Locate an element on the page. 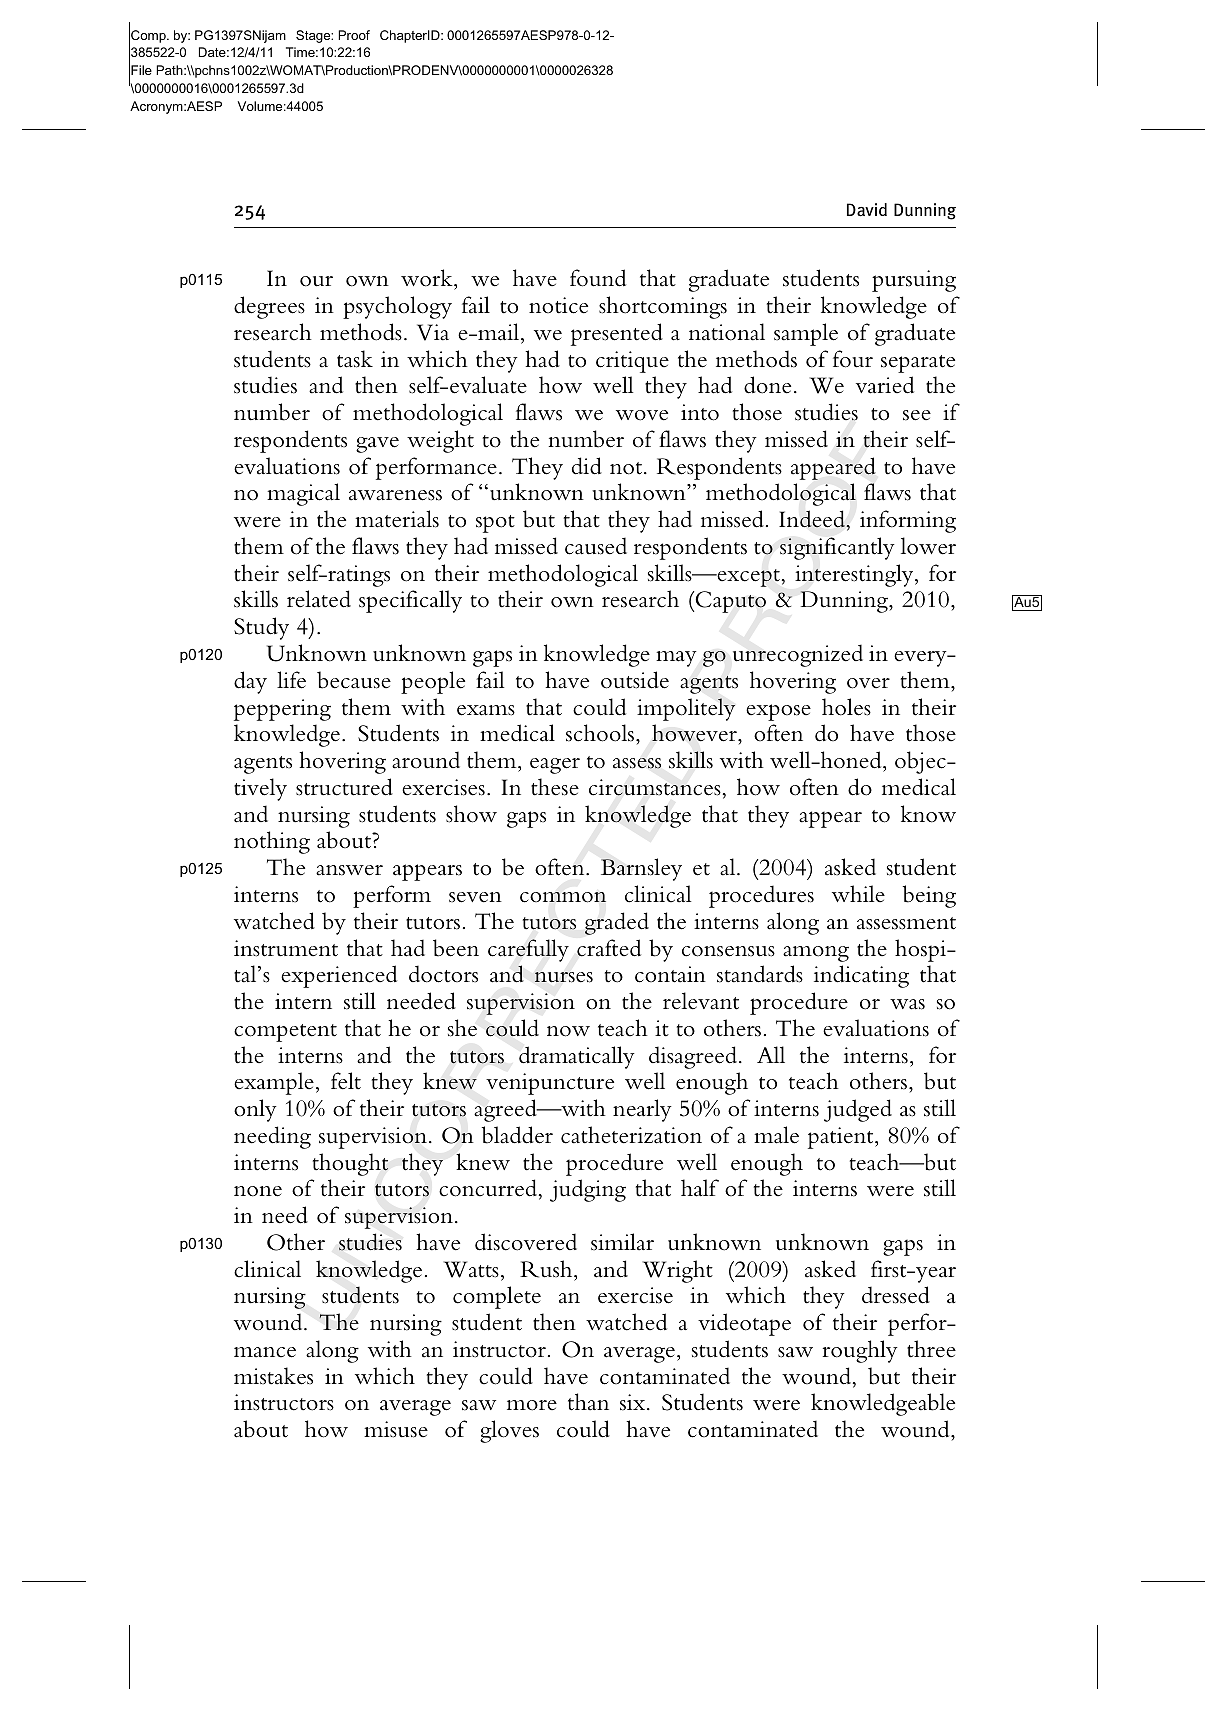 Image resolution: width=1227 pixels, height=1711 pixels. mistakes is located at coordinates (273, 1376).
